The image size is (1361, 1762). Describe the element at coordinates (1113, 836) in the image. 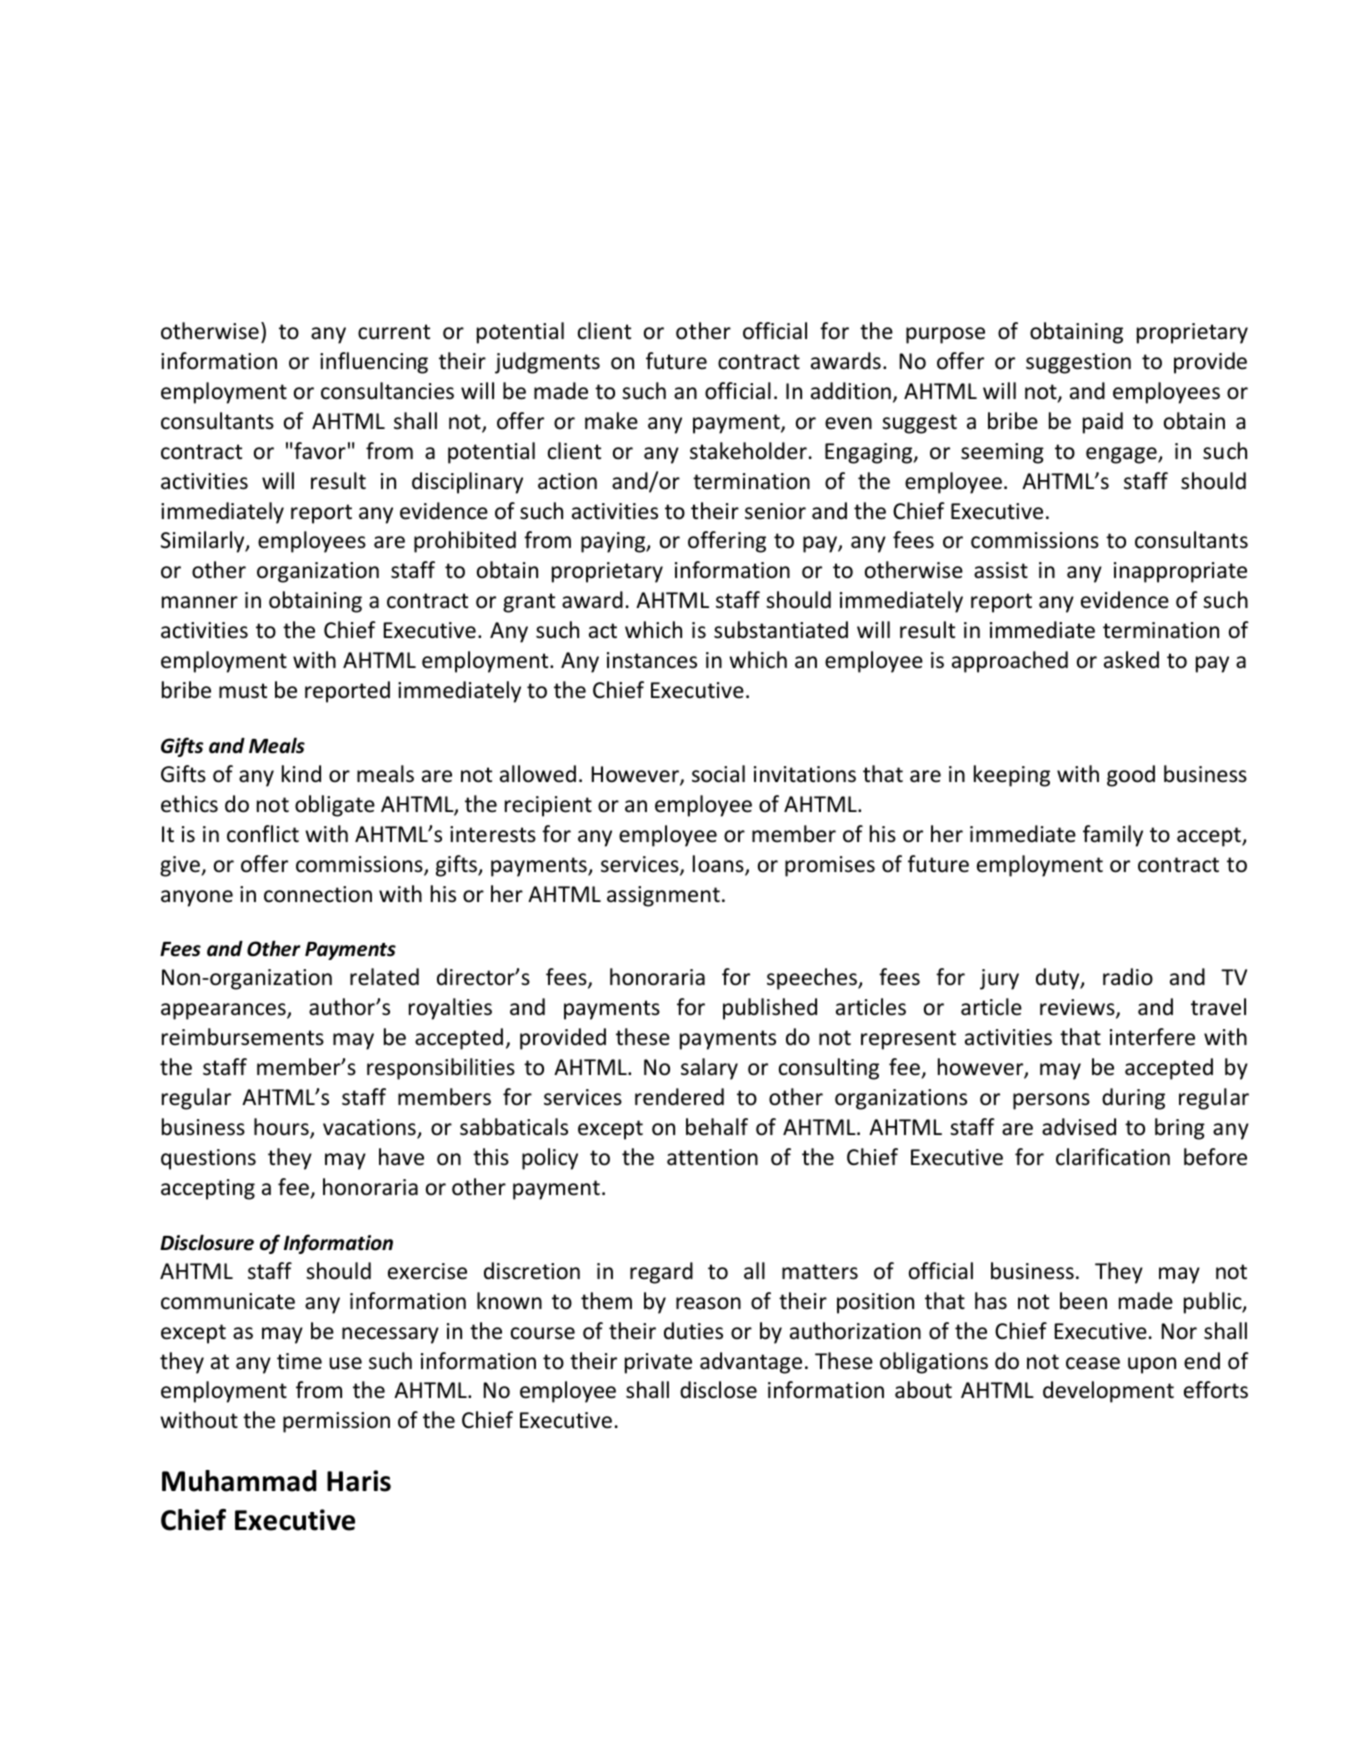

I see `family` at that location.
